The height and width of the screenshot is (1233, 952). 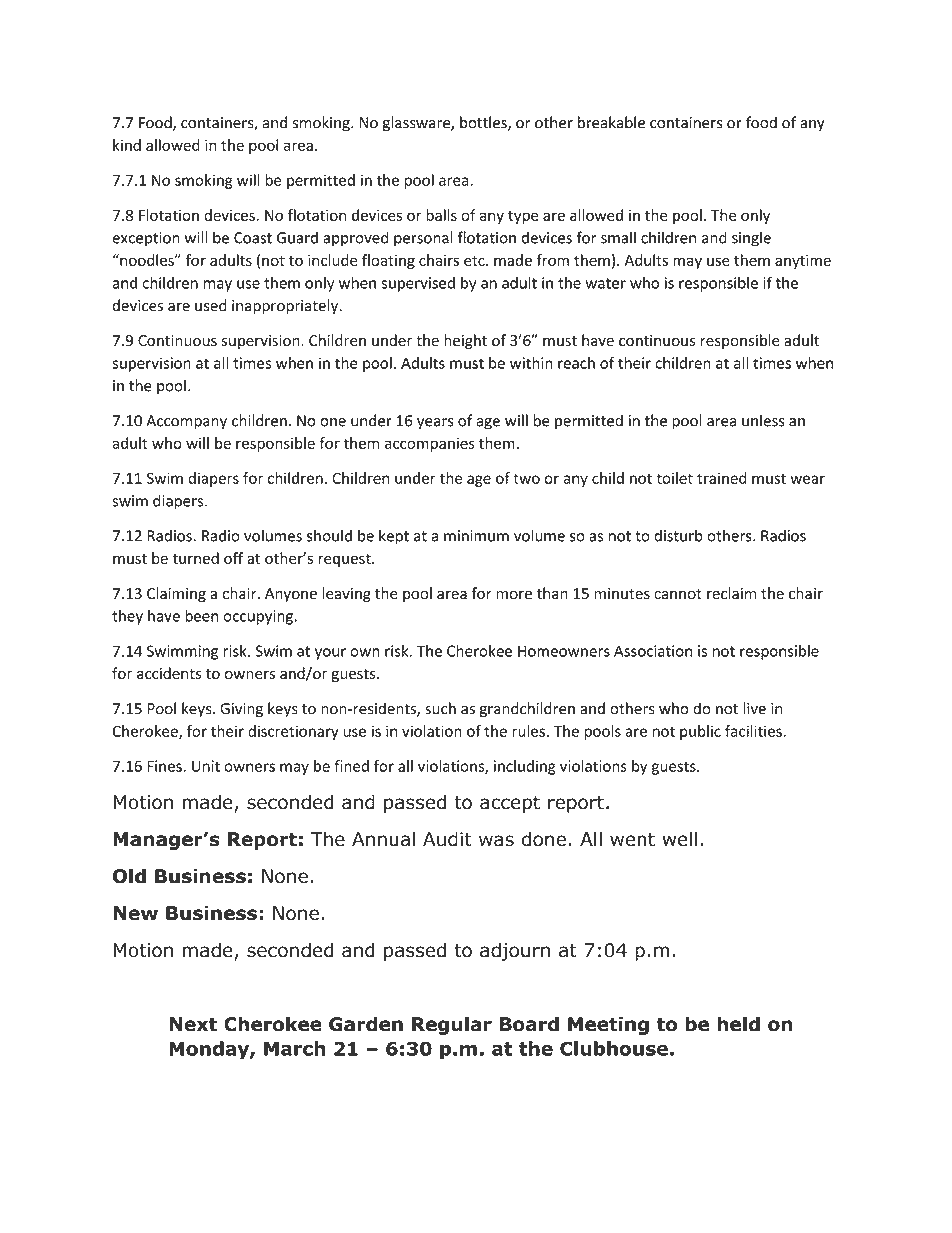 What do you see at coordinates (186, 422) in the screenshot?
I see `Accompany` at bounding box center [186, 422].
